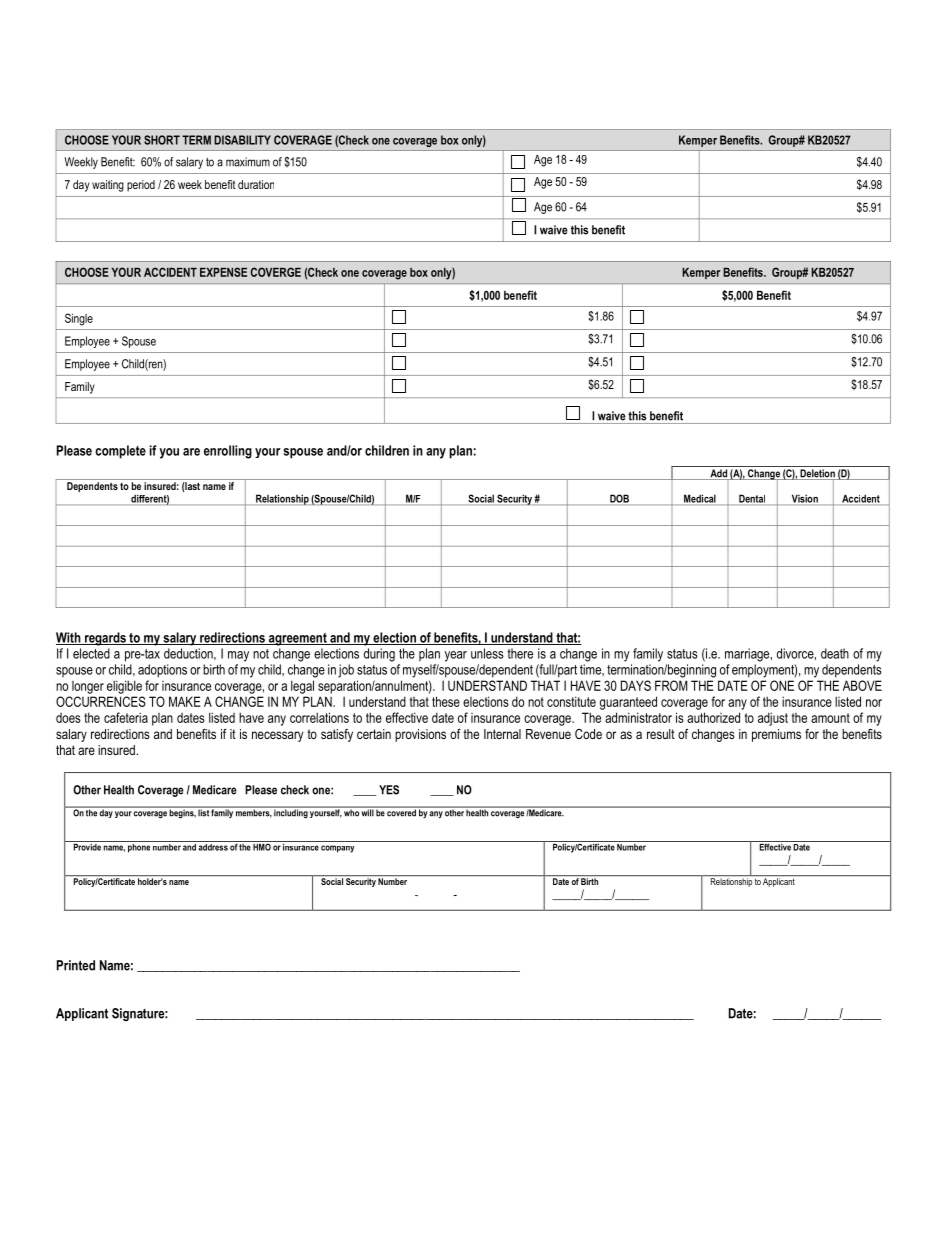 This screenshot has width=952, height=1233. Describe the element at coordinates (835, 653) in the screenshot. I see `death` at that location.
